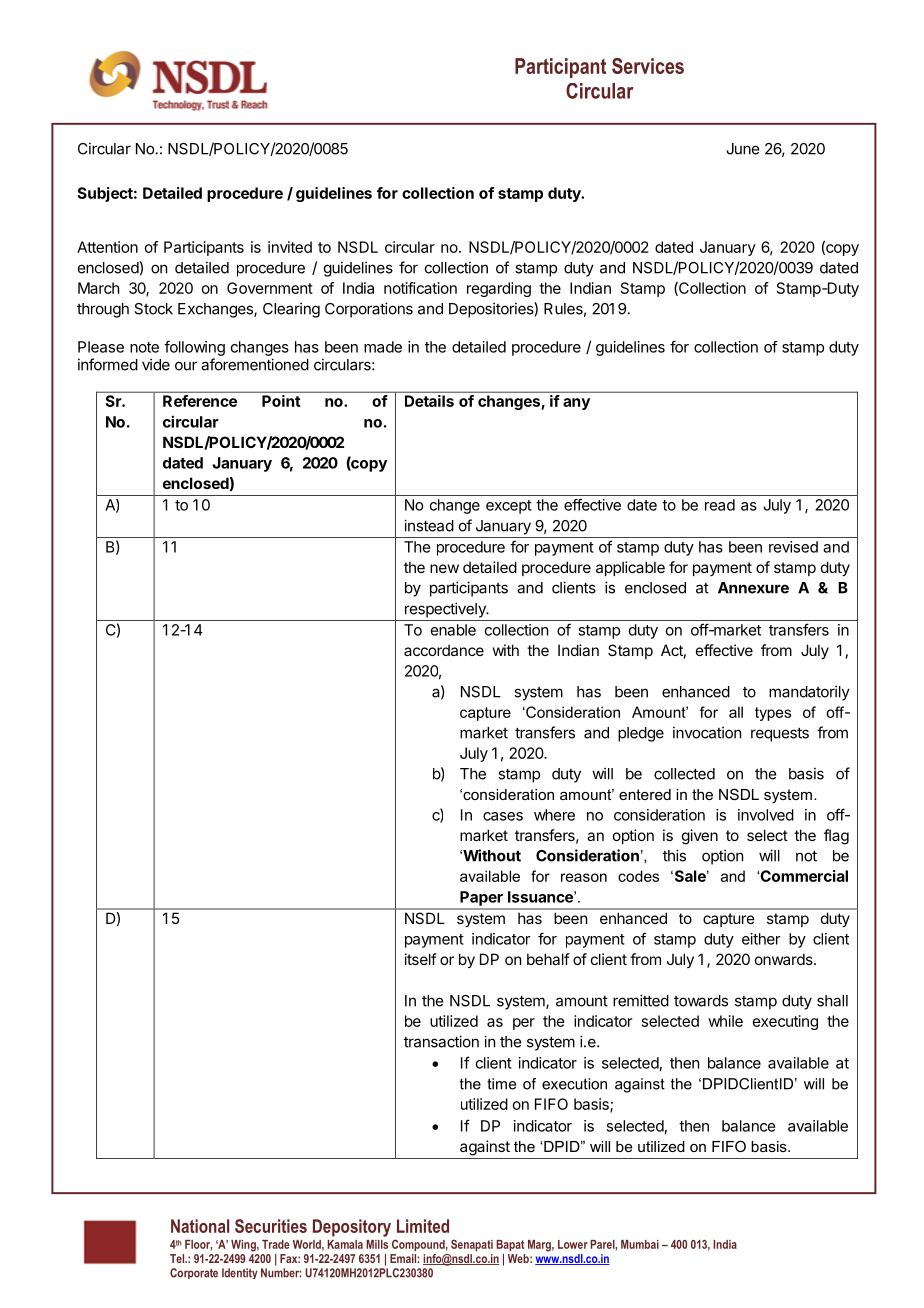  Describe the element at coordinates (453, 630) in the screenshot. I see `enable` at that location.
